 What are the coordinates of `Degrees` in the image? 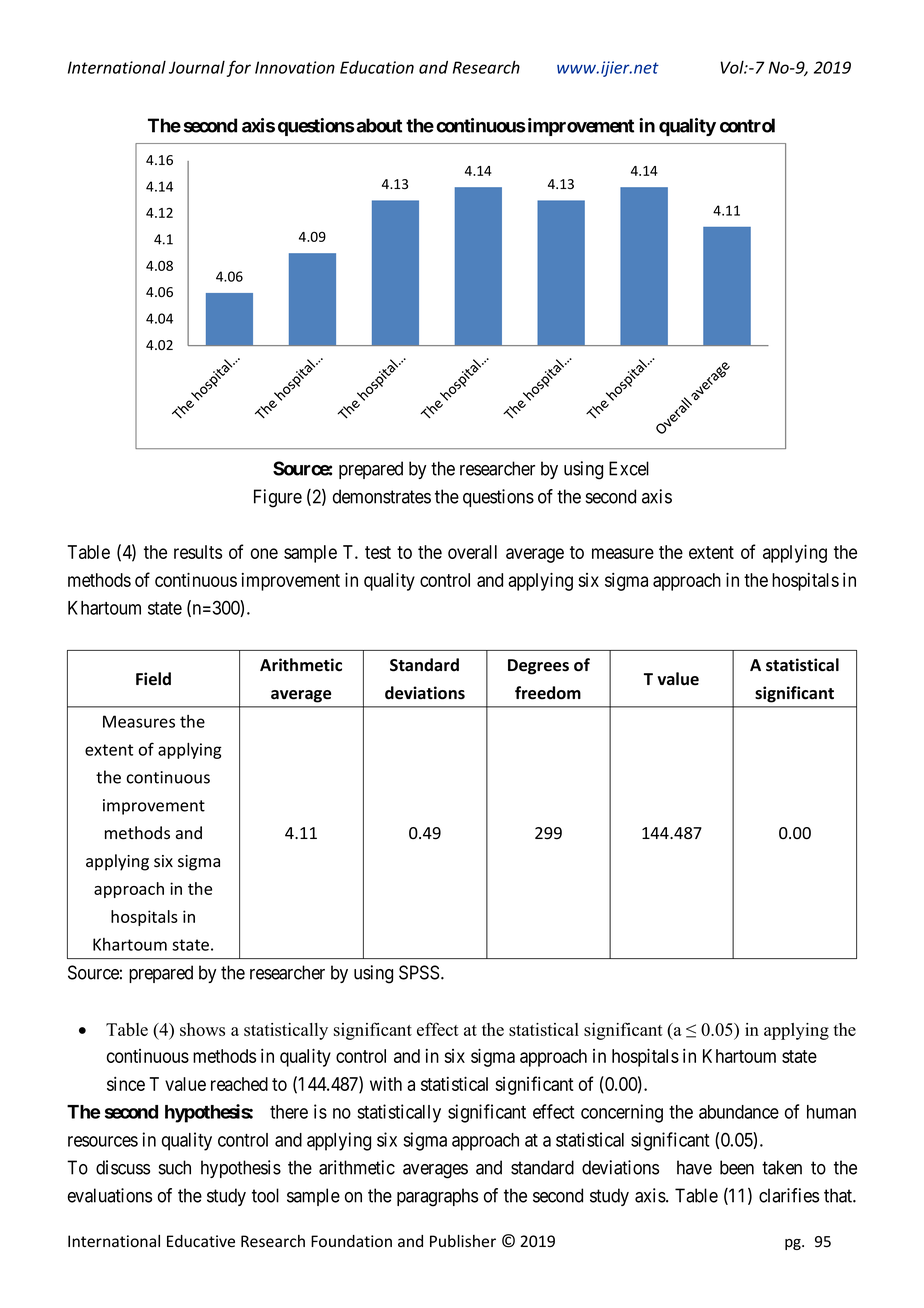 It's located at (538, 667).
